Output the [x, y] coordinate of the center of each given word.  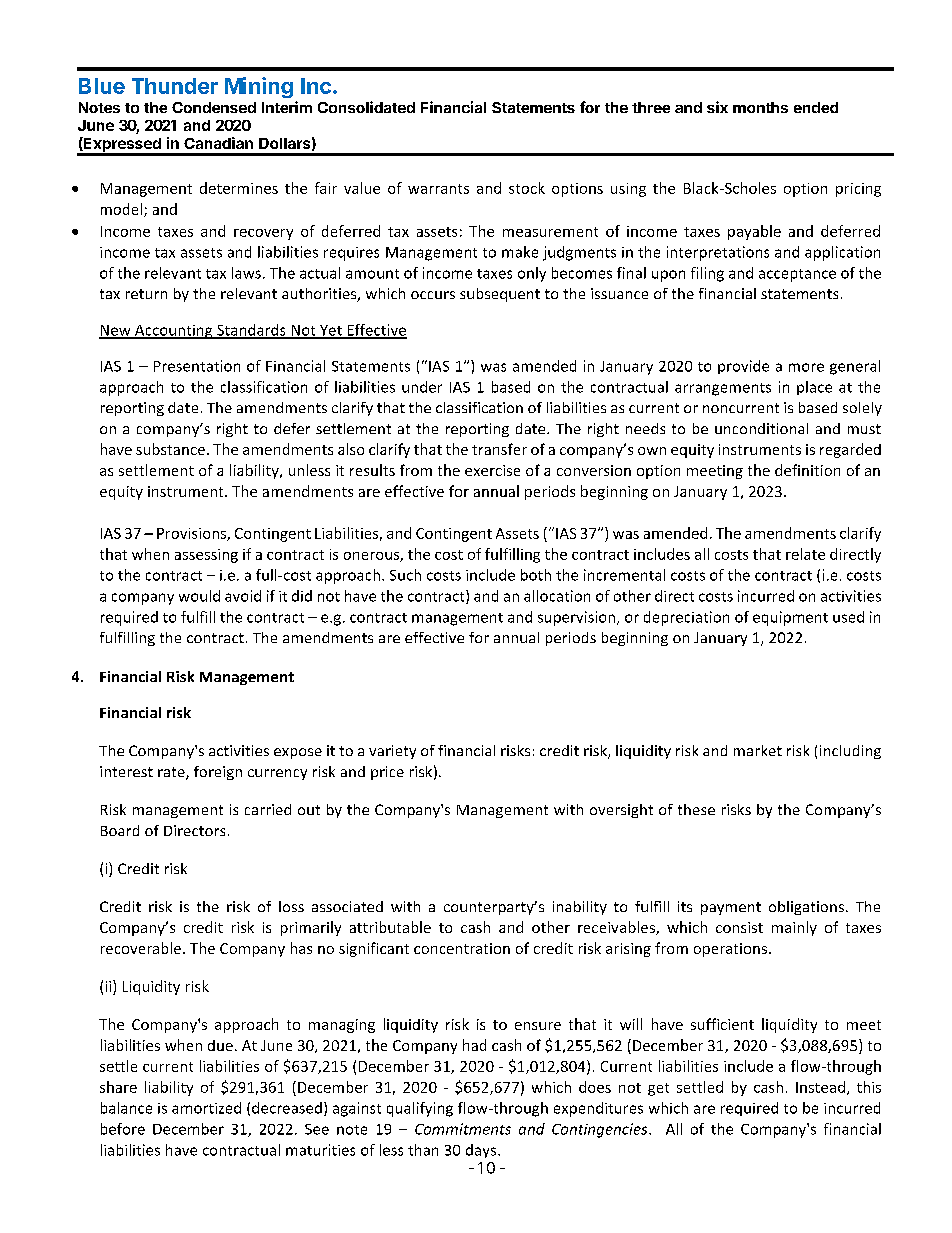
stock [527, 188]
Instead [820, 1087]
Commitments [463, 1129]
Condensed [214, 107]
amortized [206, 1108]
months [760, 107]
